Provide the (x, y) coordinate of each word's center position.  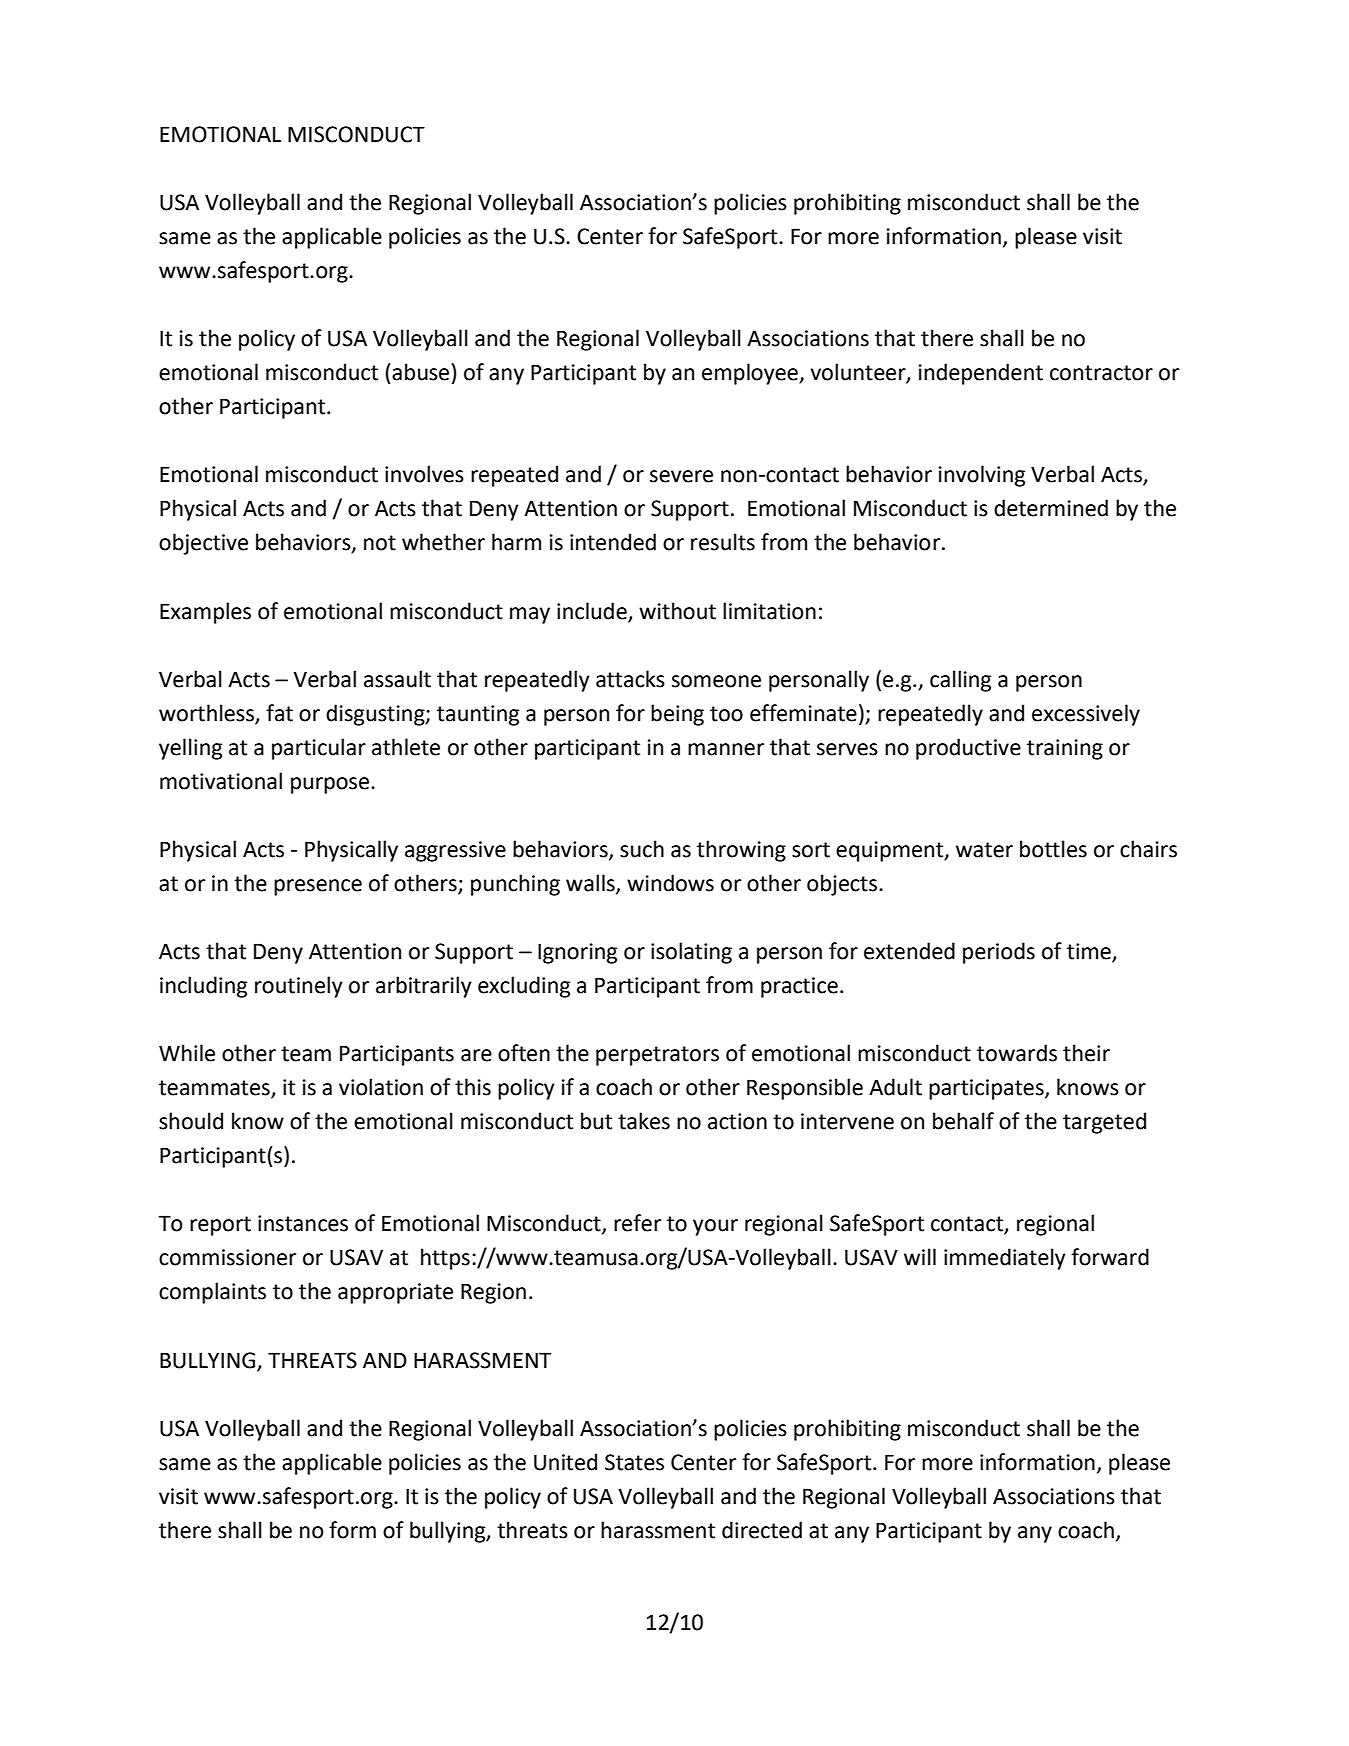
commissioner (227, 1257)
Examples (205, 613)
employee (751, 374)
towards (1017, 1053)
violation (381, 1087)
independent (981, 374)
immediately (1005, 1259)
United (565, 1462)
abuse (420, 372)
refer (637, 1223)
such (642, 849)
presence (318, 887)
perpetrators (657, 1056)
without (677, 611)
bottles (1053, 849)
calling (960, 681)
